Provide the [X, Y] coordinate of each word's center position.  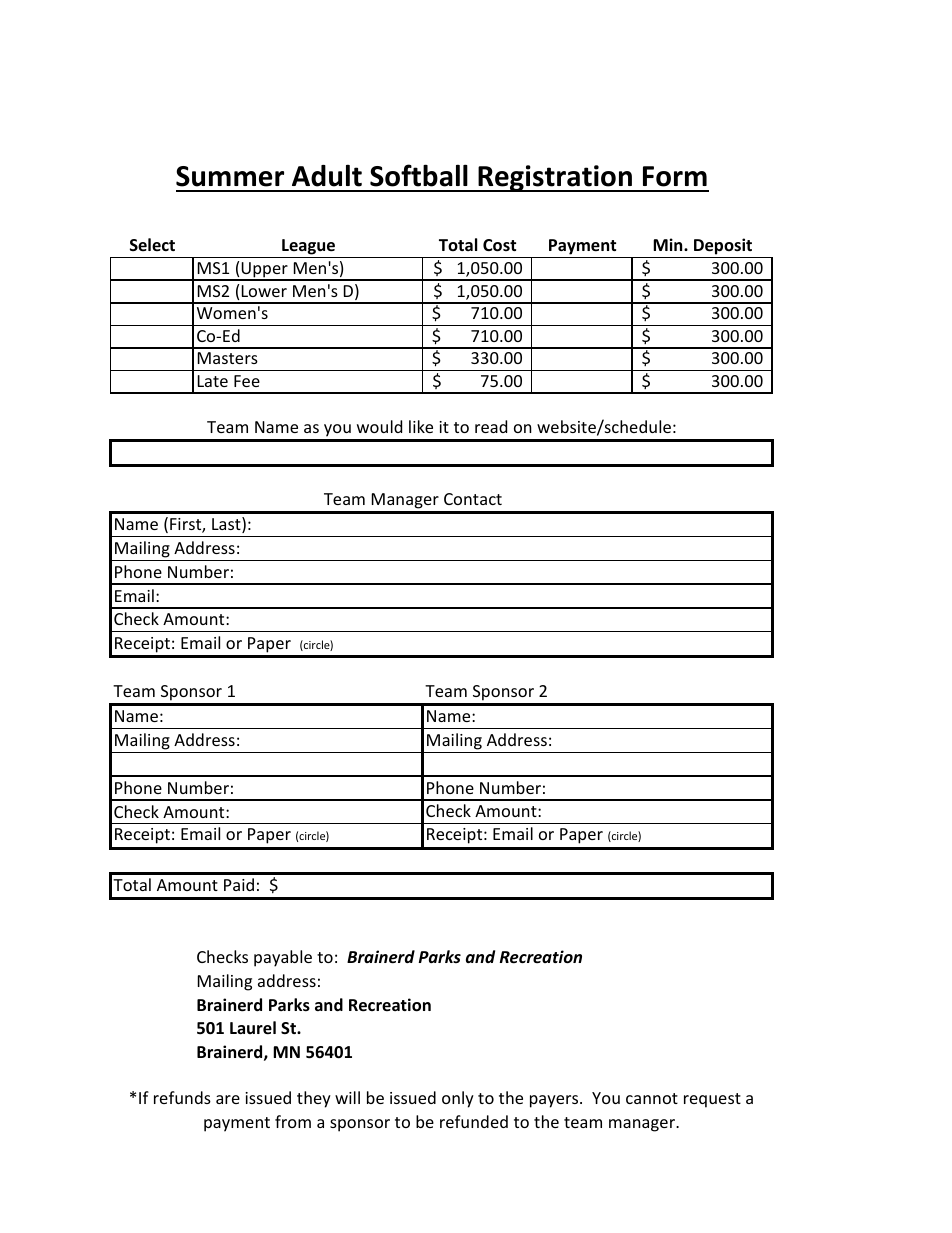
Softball [419, 175]
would [379, 426]
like [421, 426]
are [228, 1099]
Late [213, 381]
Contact [473, 499]
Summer [230, 176]
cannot [652, 1098]
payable [283, 958]
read [491, 426]
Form [675, 176]
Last [227, 525]
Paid [239, 884]
